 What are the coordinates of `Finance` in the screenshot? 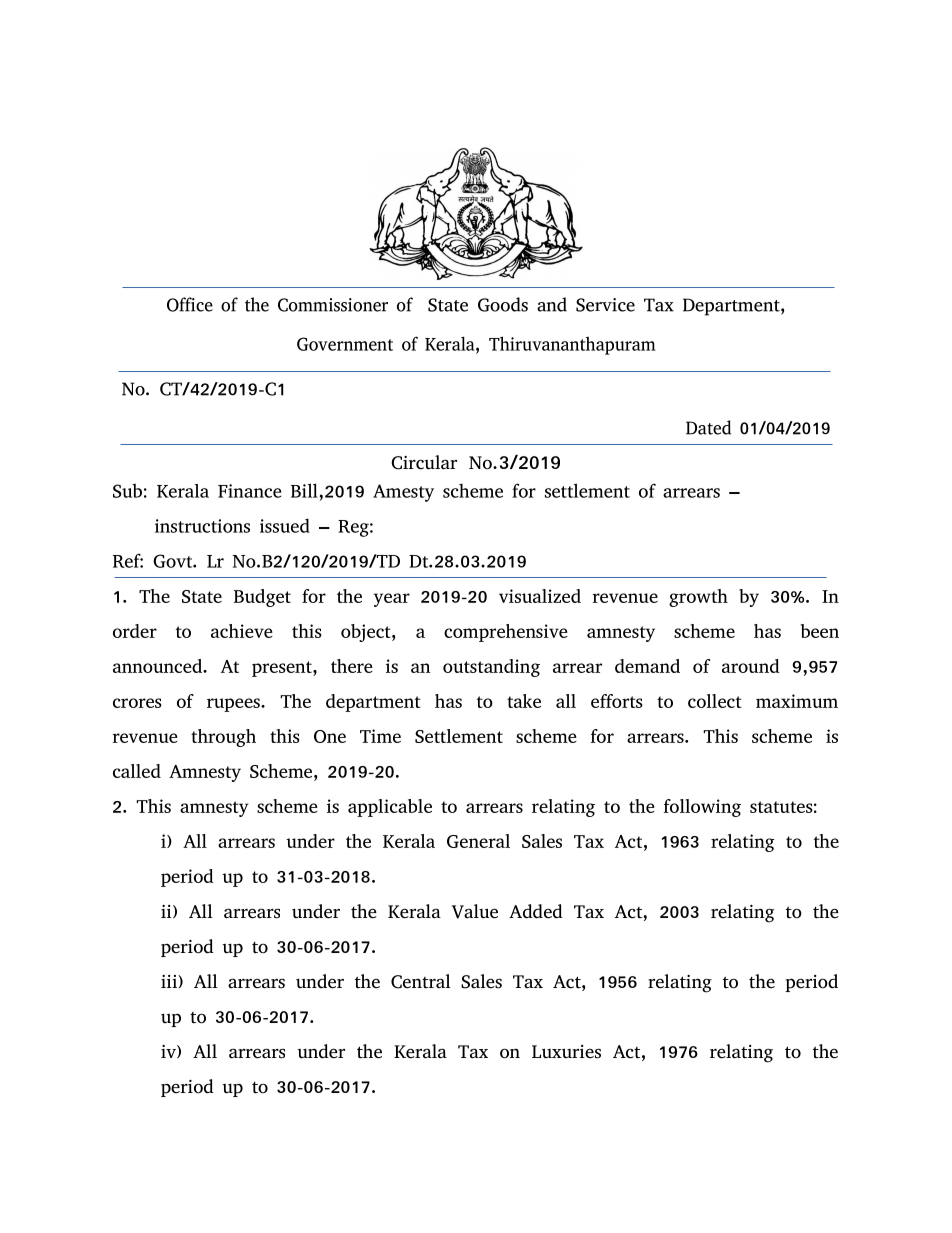 It's located at (249, 491).
